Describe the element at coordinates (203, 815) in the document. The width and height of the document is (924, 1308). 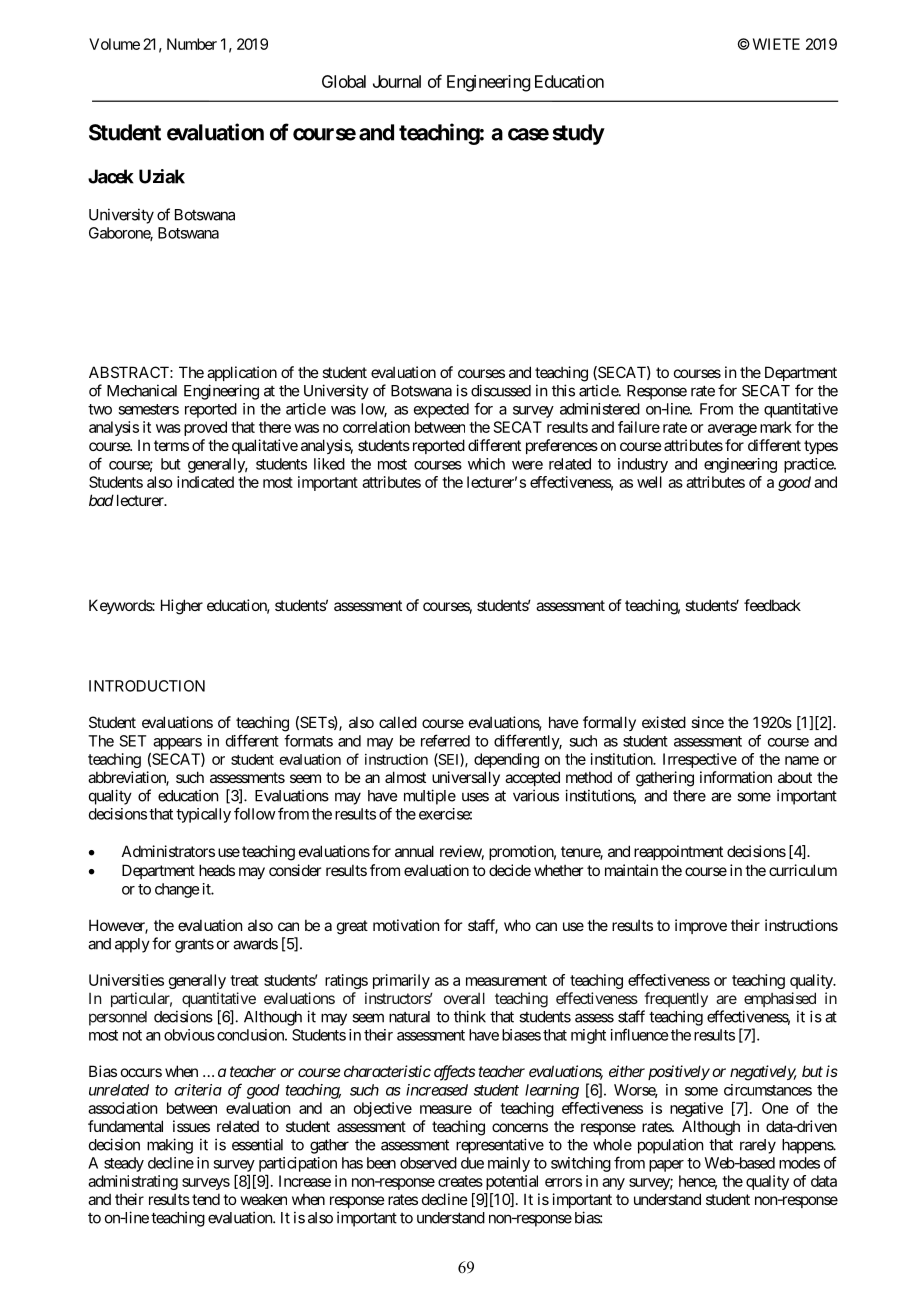
I see `typically` at that location.
